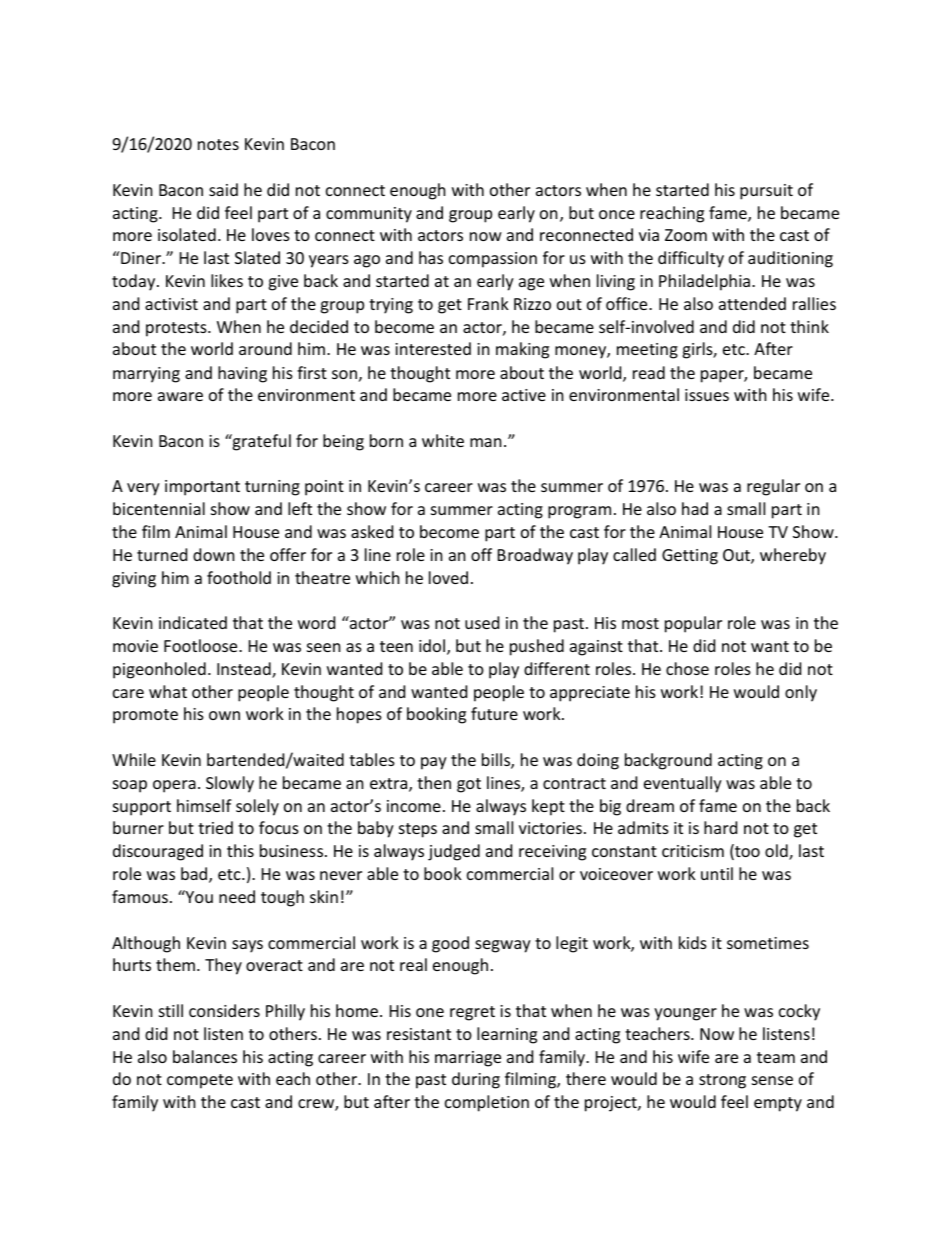 Image resolution: width=952 pixels, height=1233 pixels. Describe the element at coordinates (683, 784) in the document. I see `eventually` at that location.
